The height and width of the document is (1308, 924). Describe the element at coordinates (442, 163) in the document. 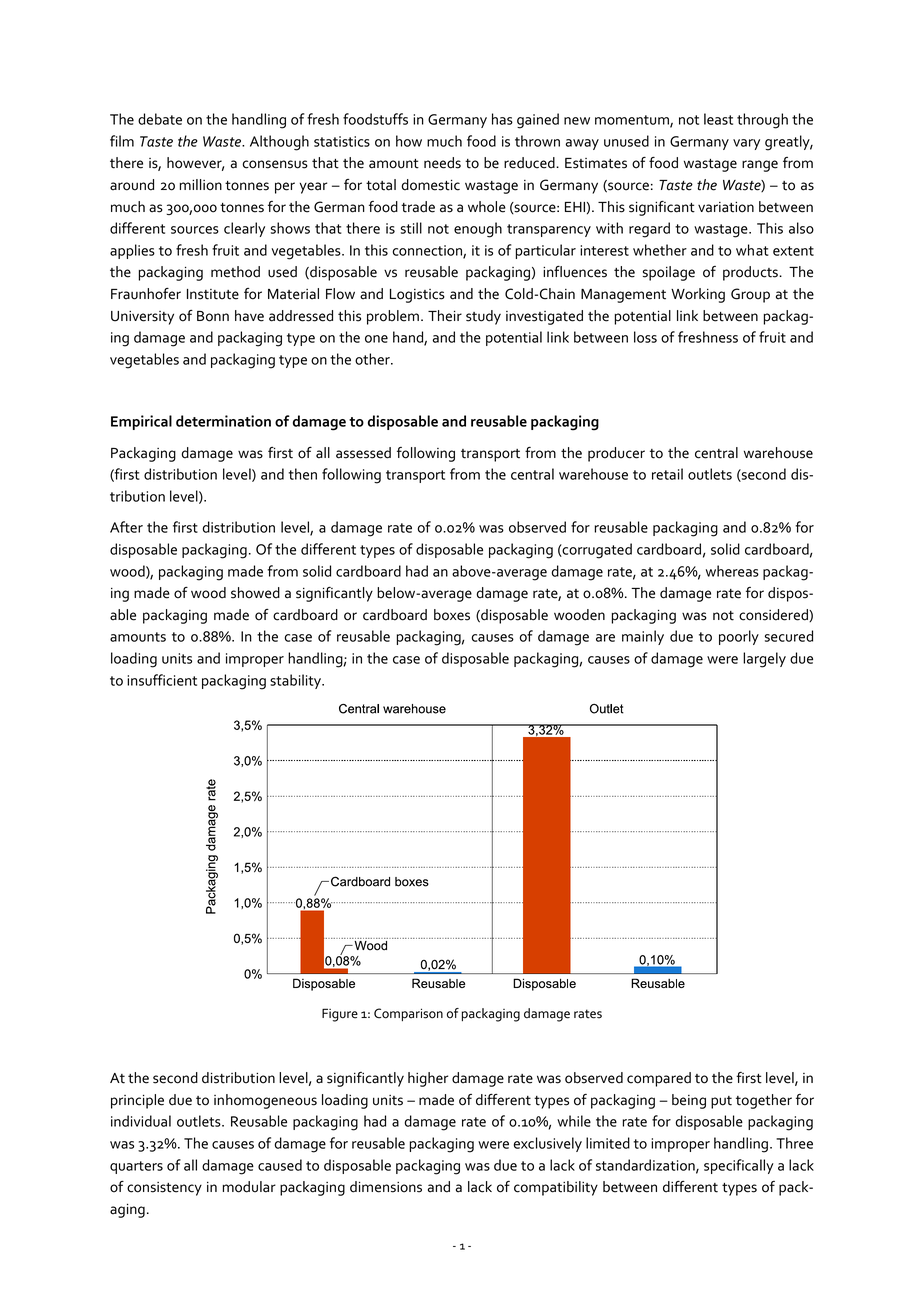

I see `needs` at that location.
